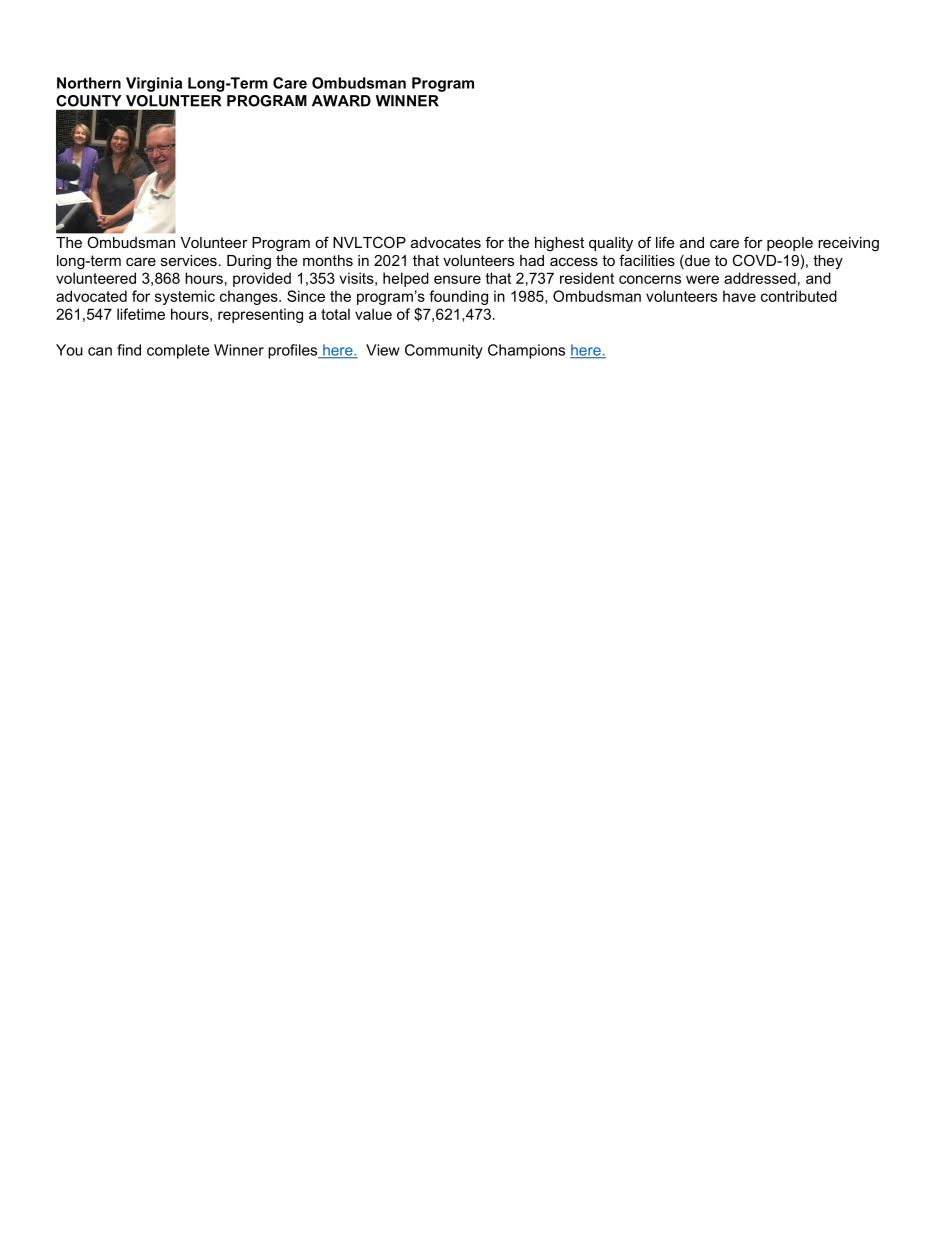 Image resolution: width=952 pixels, height=1233 pixels. Describe the element at coordinates (341, 101) in the screenshot. I see `AWARD` at that location.
